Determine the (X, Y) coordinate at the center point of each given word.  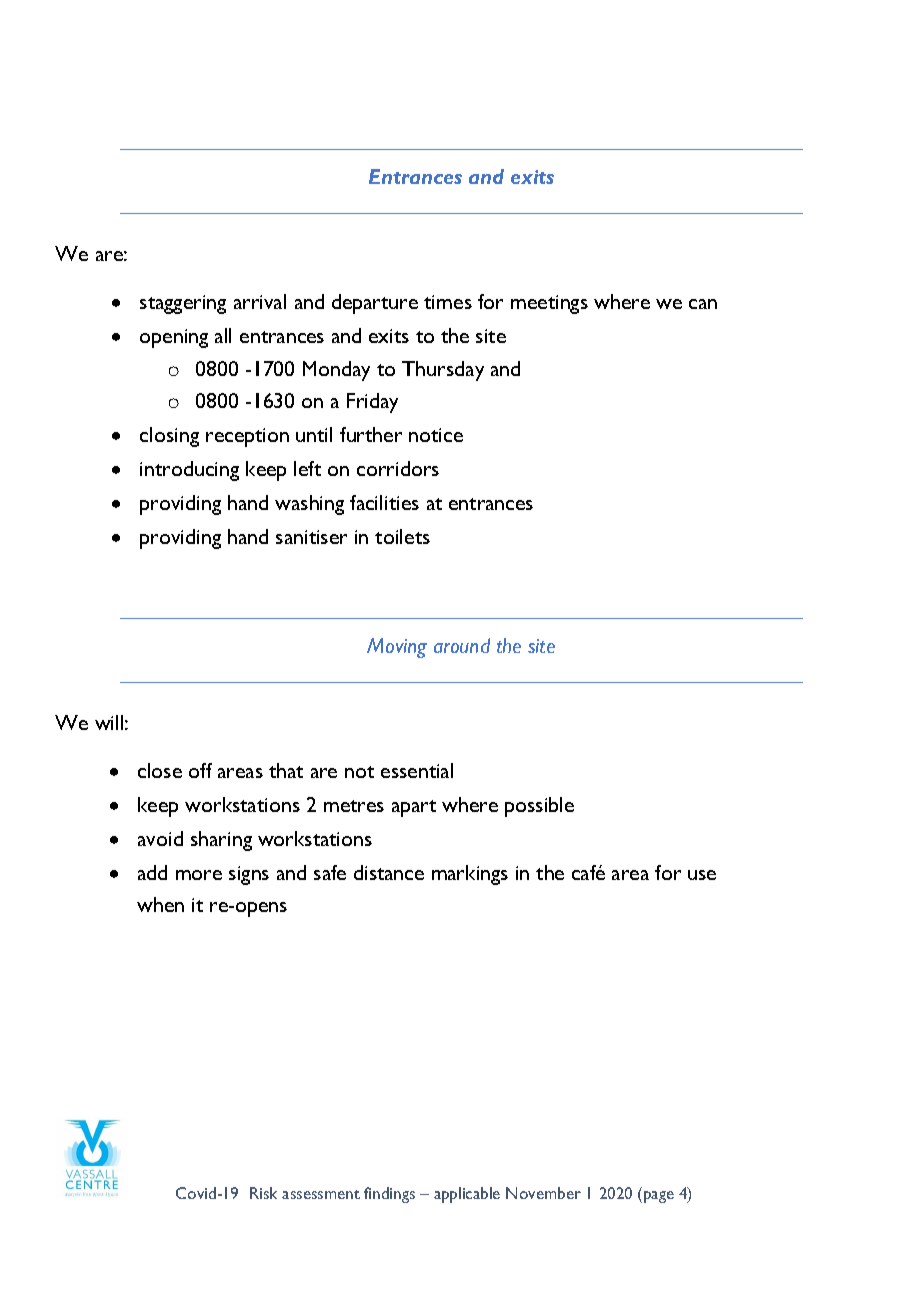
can (703, 304)
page (659, 1197)
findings (389, 1195)
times (448, 302)
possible (539, 807)
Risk (263, 1193)
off (200, 770)
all (223, 335)
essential (417, 770)
